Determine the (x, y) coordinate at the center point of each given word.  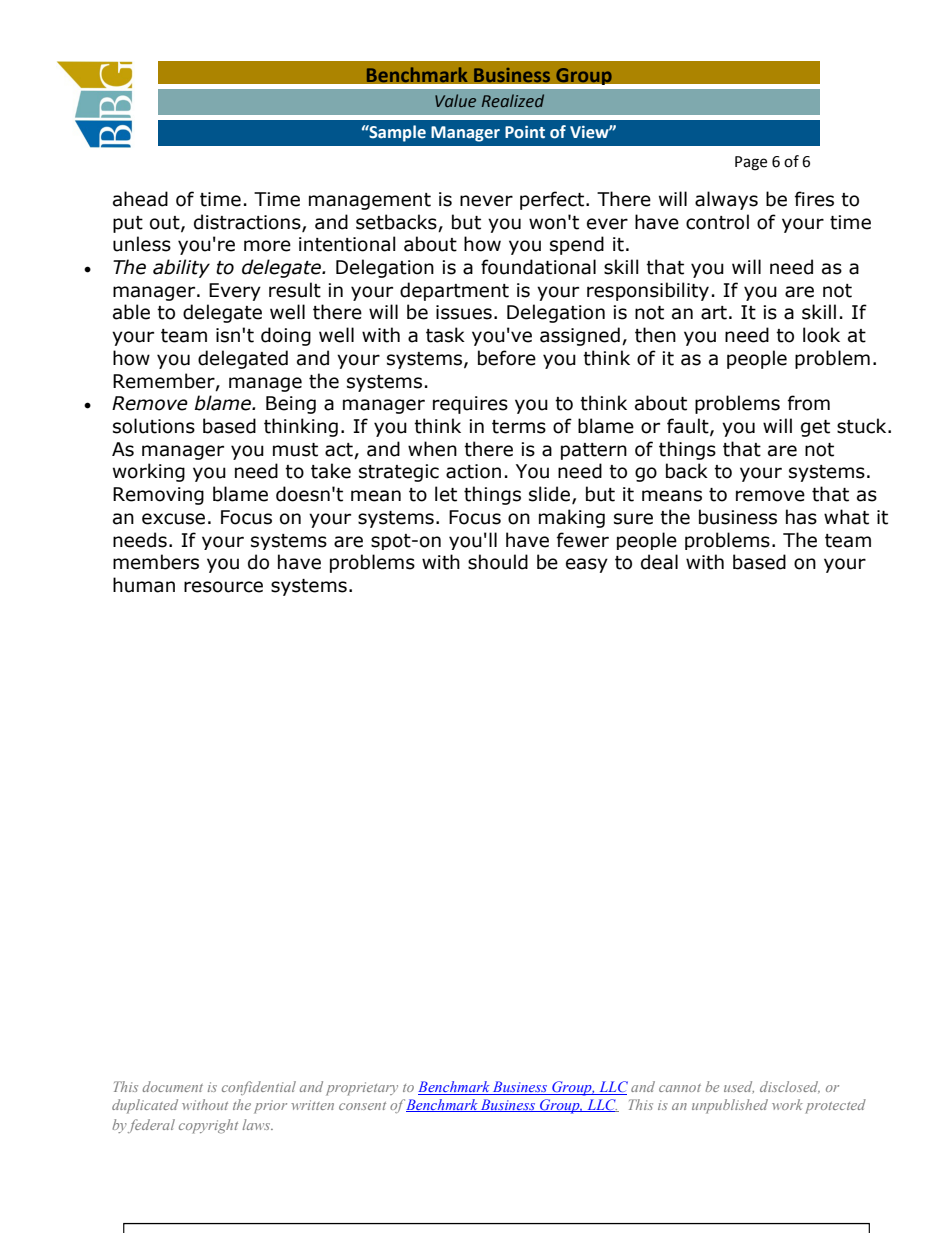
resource (223, 587)
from (809, 403)
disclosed (790, 1087)
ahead (140, 199)
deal (659, 562)
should (498, 562)
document (172, 1086)
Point (525, 132)
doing (286, 336)
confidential (259, 1088)
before (507, 358)
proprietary (362, 1089)
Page (751, 163)
